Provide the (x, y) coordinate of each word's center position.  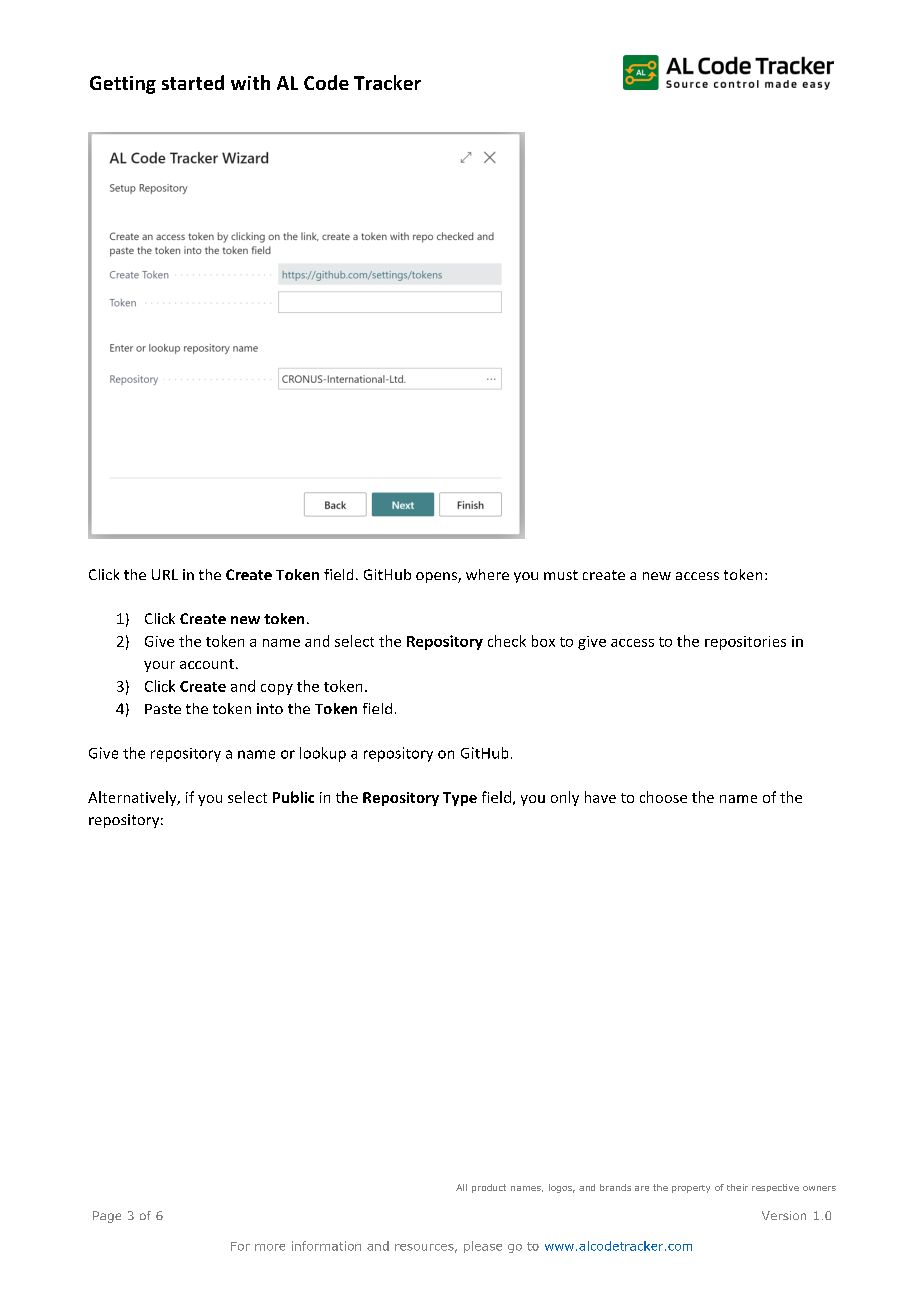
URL (165, 574)
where (487, 574)
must (561, 575)
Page (107, 1217)
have (600, 797)
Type (460, 799)
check (507, 641)
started (193, 82)
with (250, 82)
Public (293, 797)
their (737, 1187)
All (461, 1187)
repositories (745, 643)
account (207, 664)
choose (663, 797)
